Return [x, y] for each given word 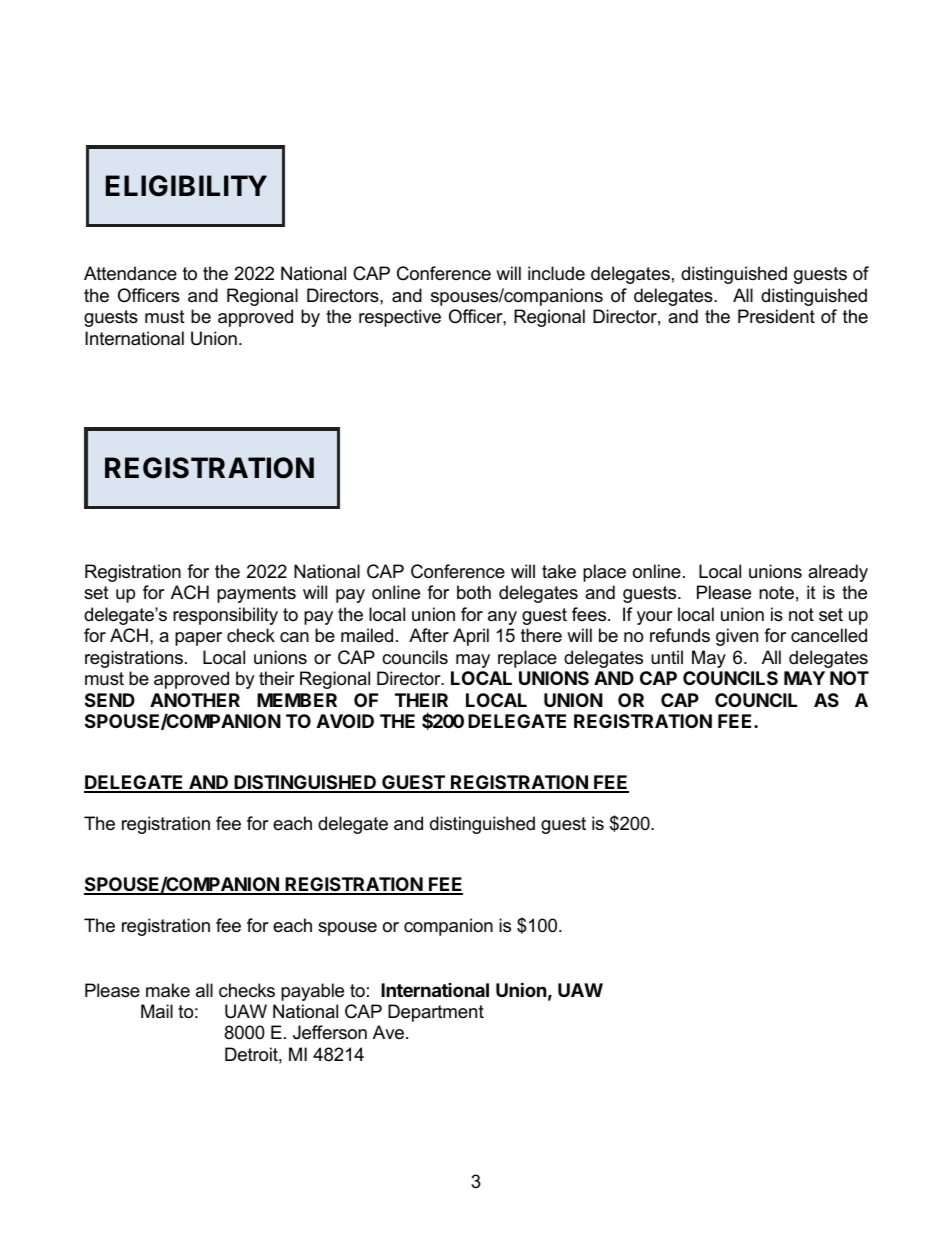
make [168, 990]
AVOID [345, 721]
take [559, 571]
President [776, 316]
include [556, 273]
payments [256, 594]
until [667, 657]
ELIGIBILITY [186, 186]
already [838, 573]
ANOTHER [195, 700]
